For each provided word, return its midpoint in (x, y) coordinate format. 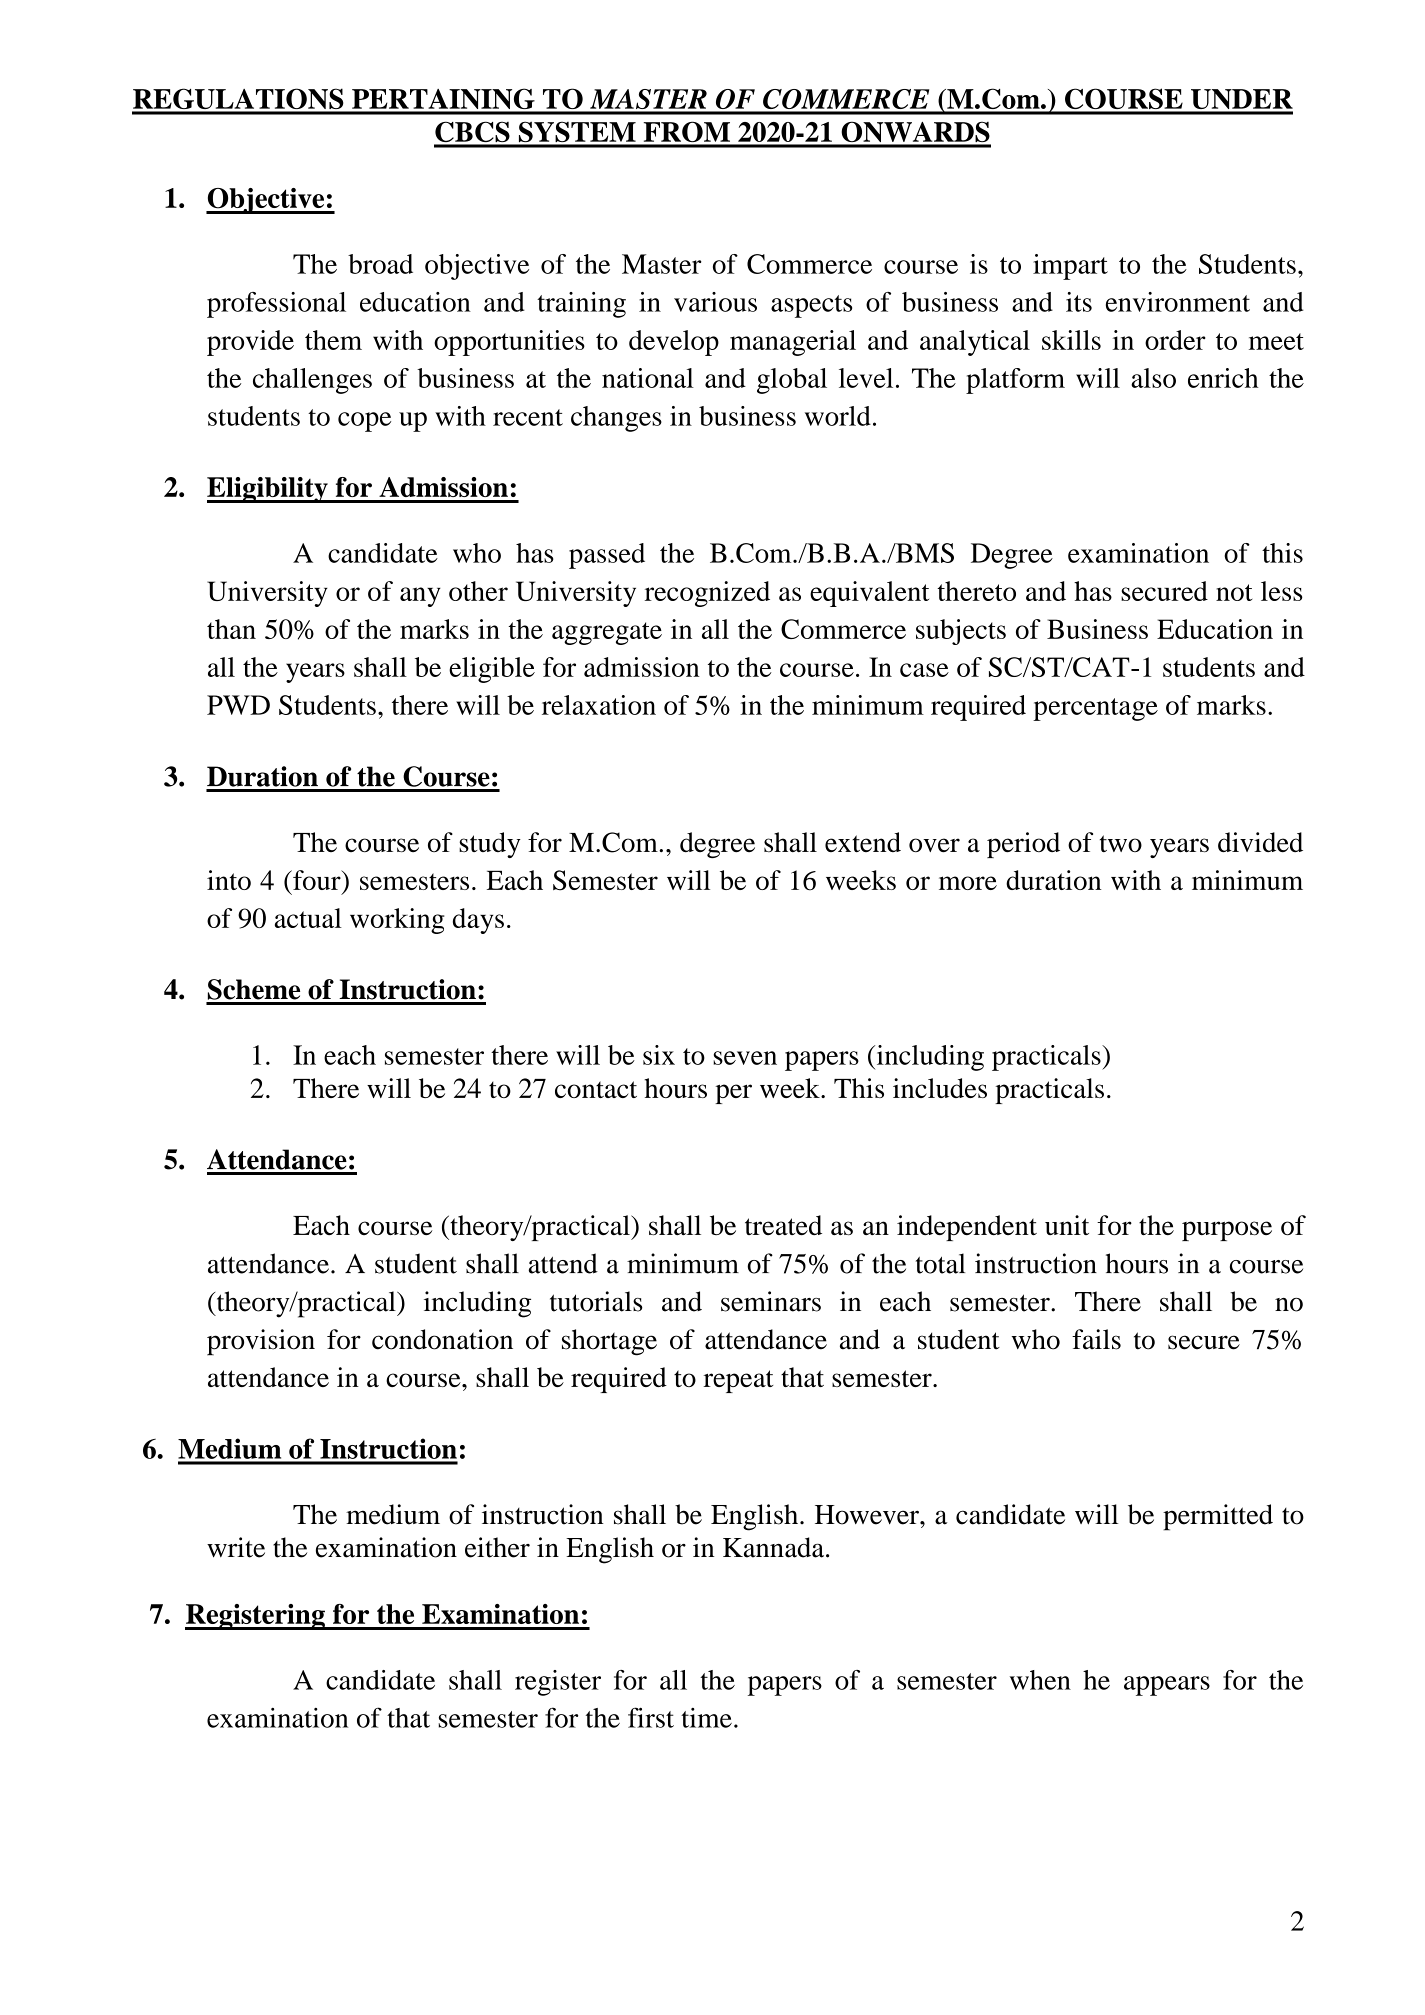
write (236, 1547)
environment (1178, 302)
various (715, 302)
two (1121, 843)
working (397, 921)
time (706, 1718)
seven (745, 1058)
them (333, 340)
